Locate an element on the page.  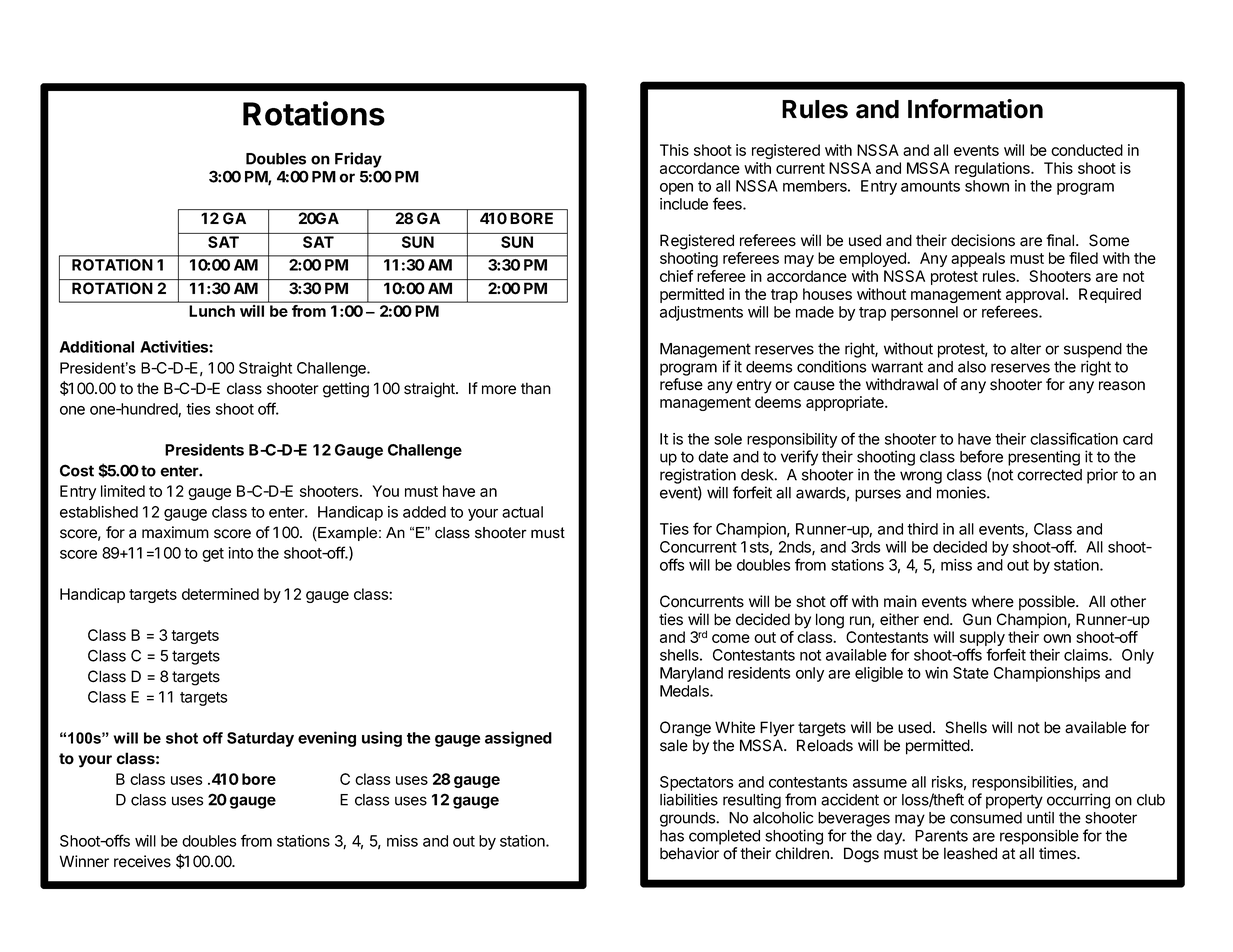
determined is located at coordinates (220, 594).
